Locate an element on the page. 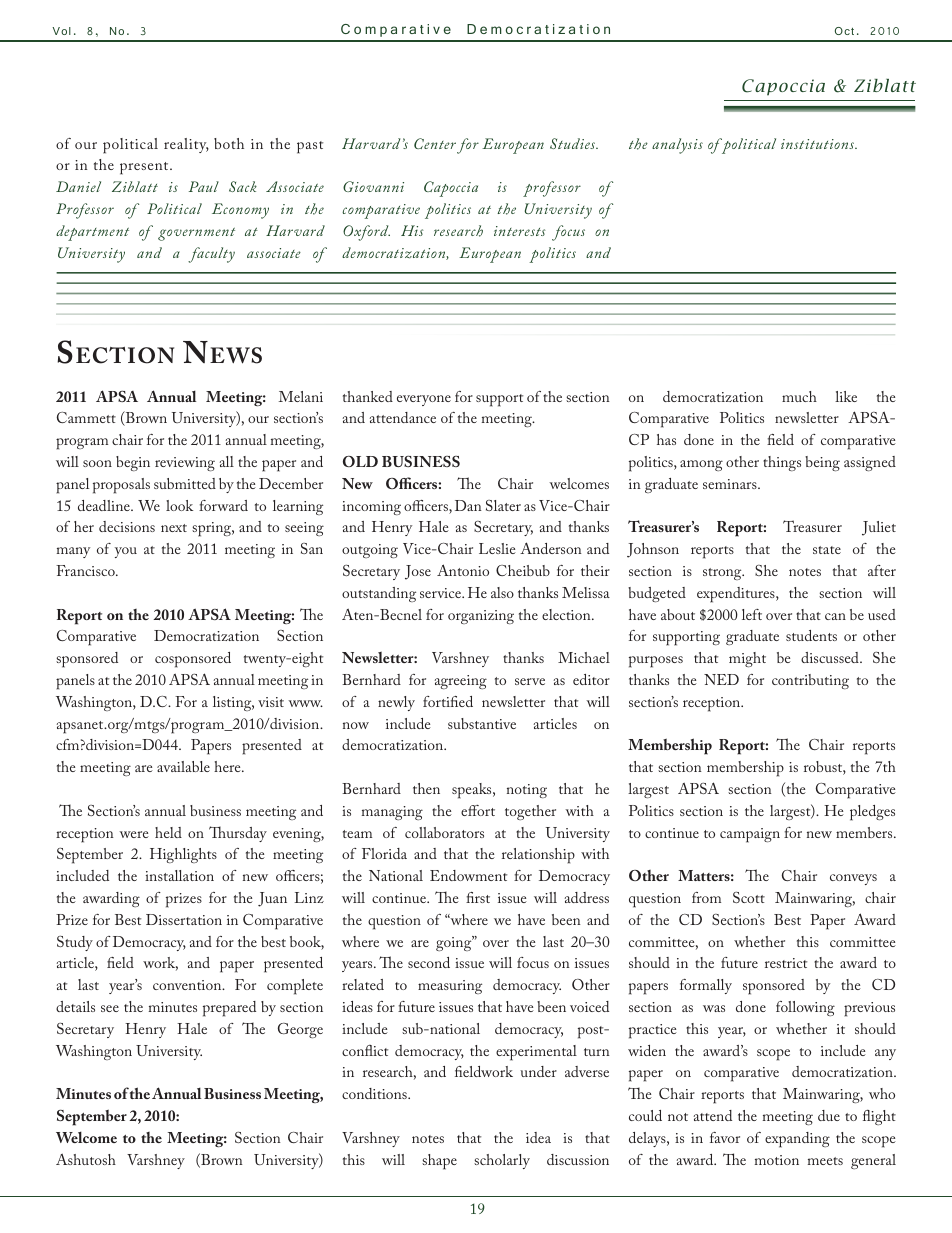  institutions is located at coordinates (819, 144).
